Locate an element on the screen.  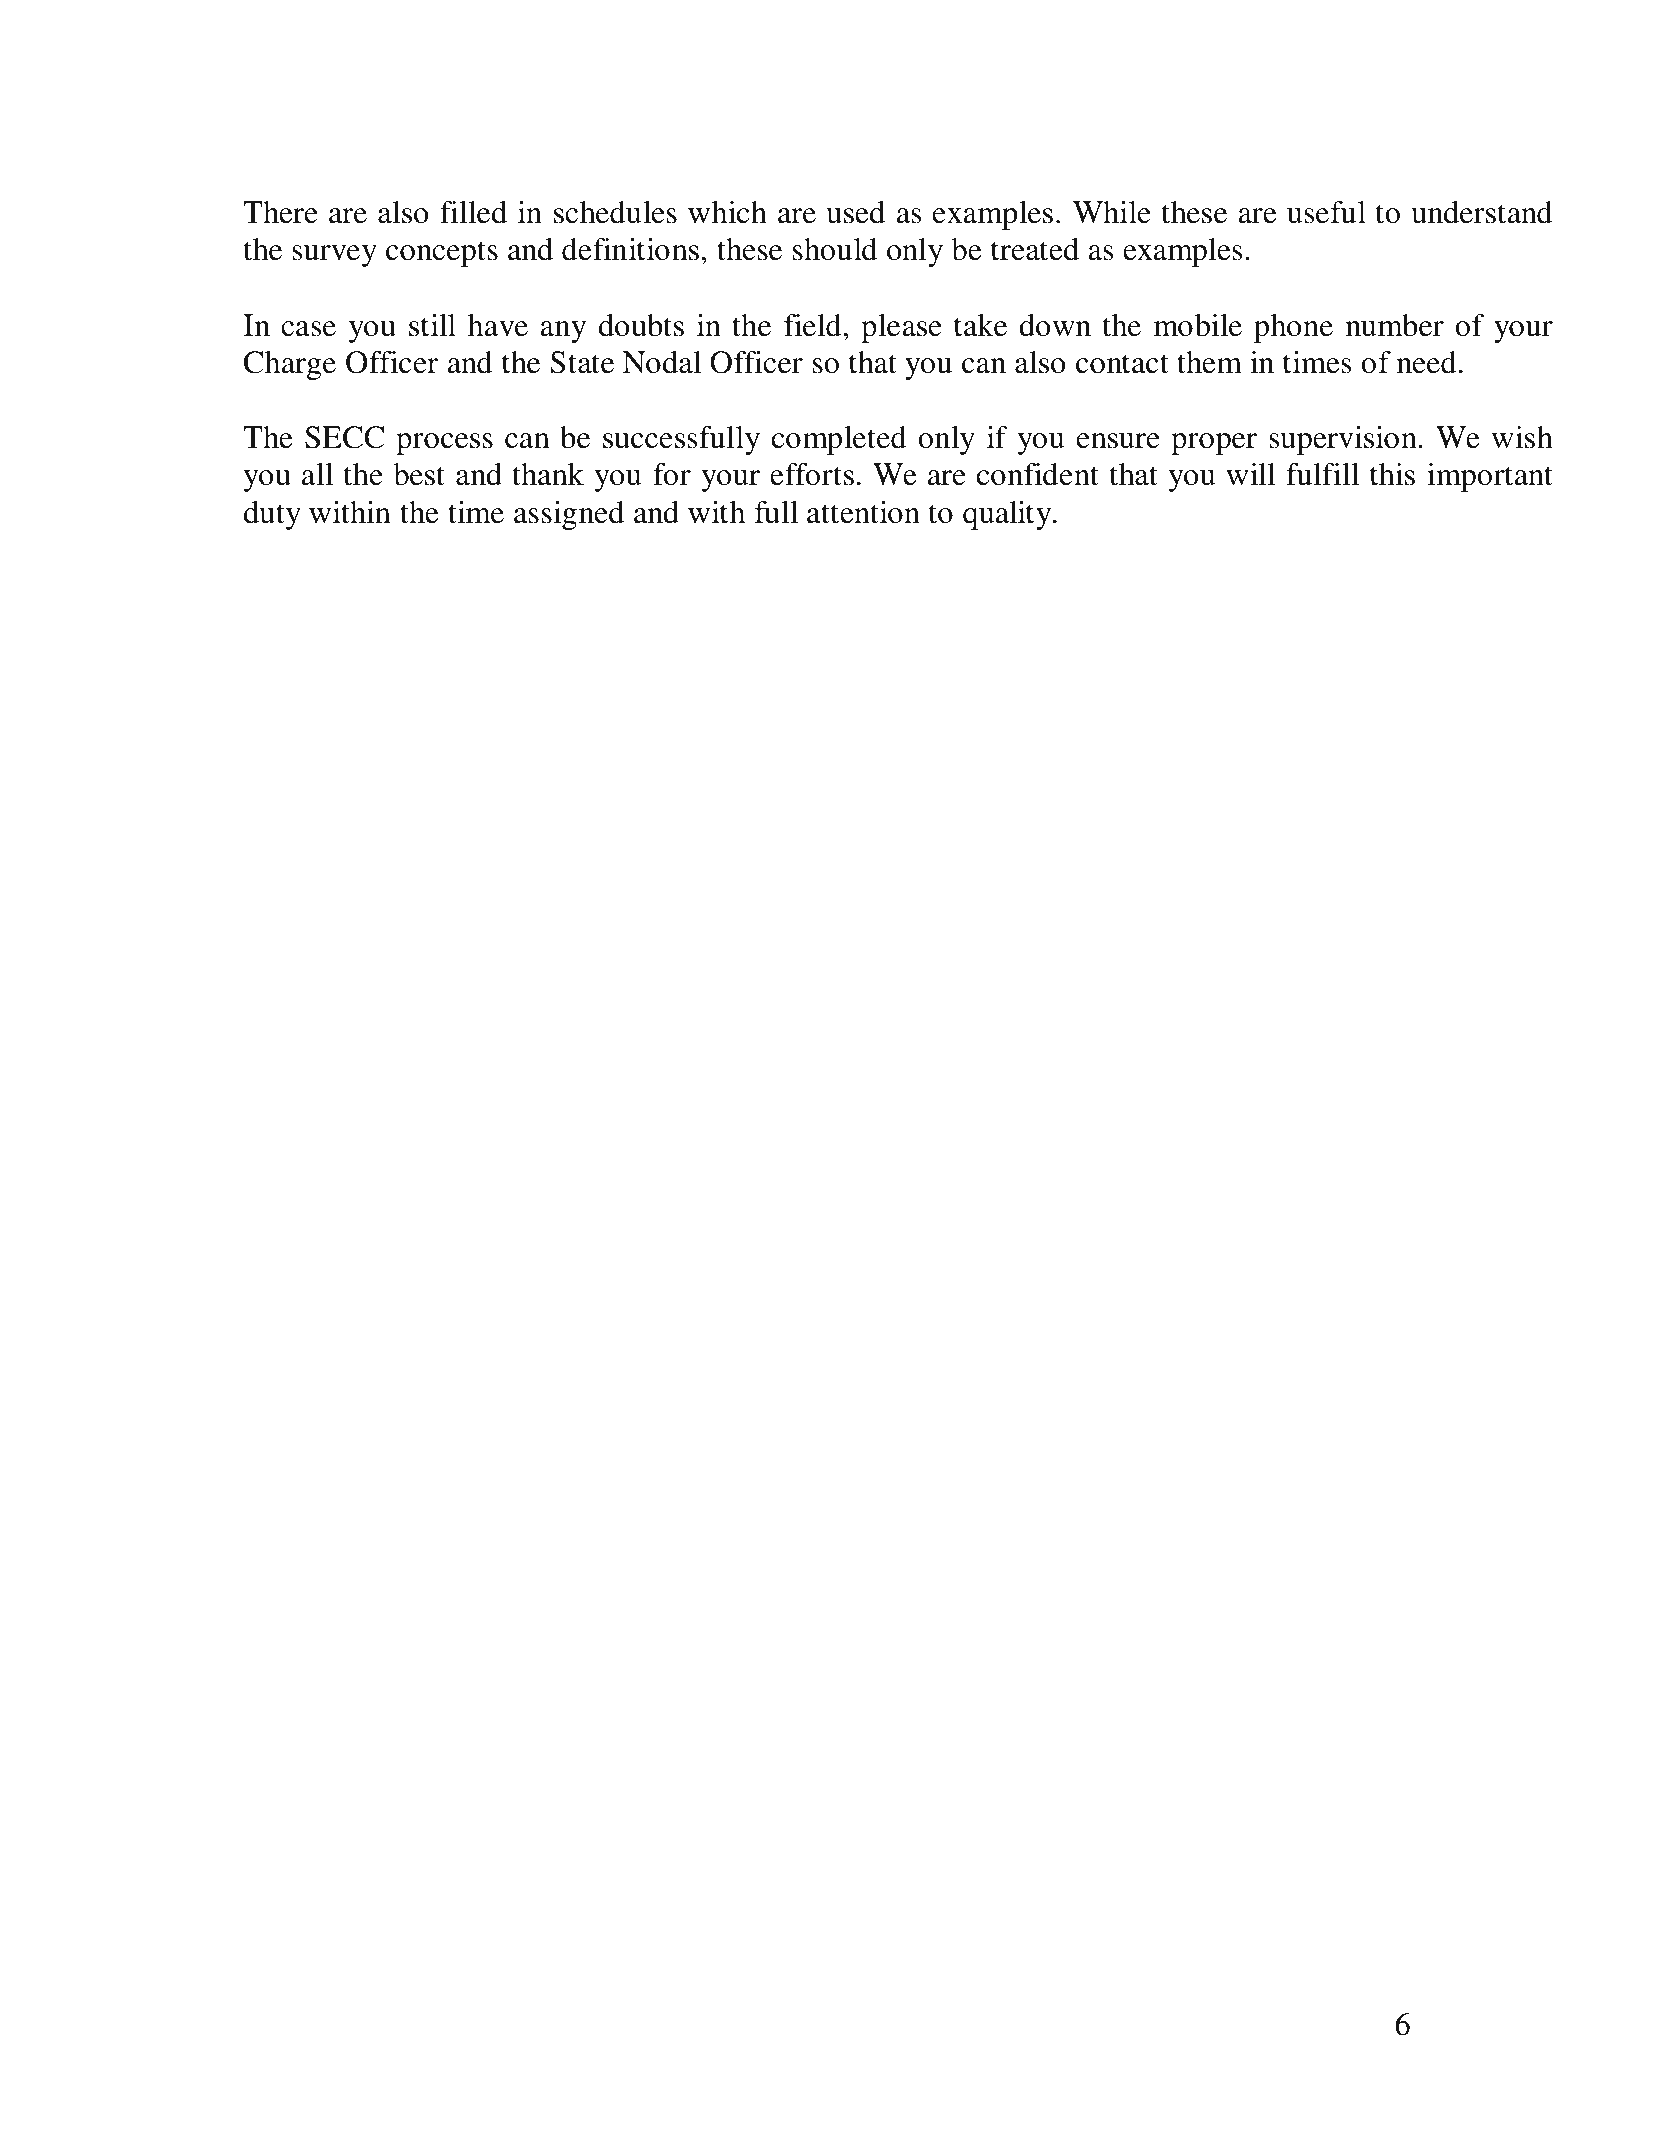
assigned is located at coordinates (569, 515).
